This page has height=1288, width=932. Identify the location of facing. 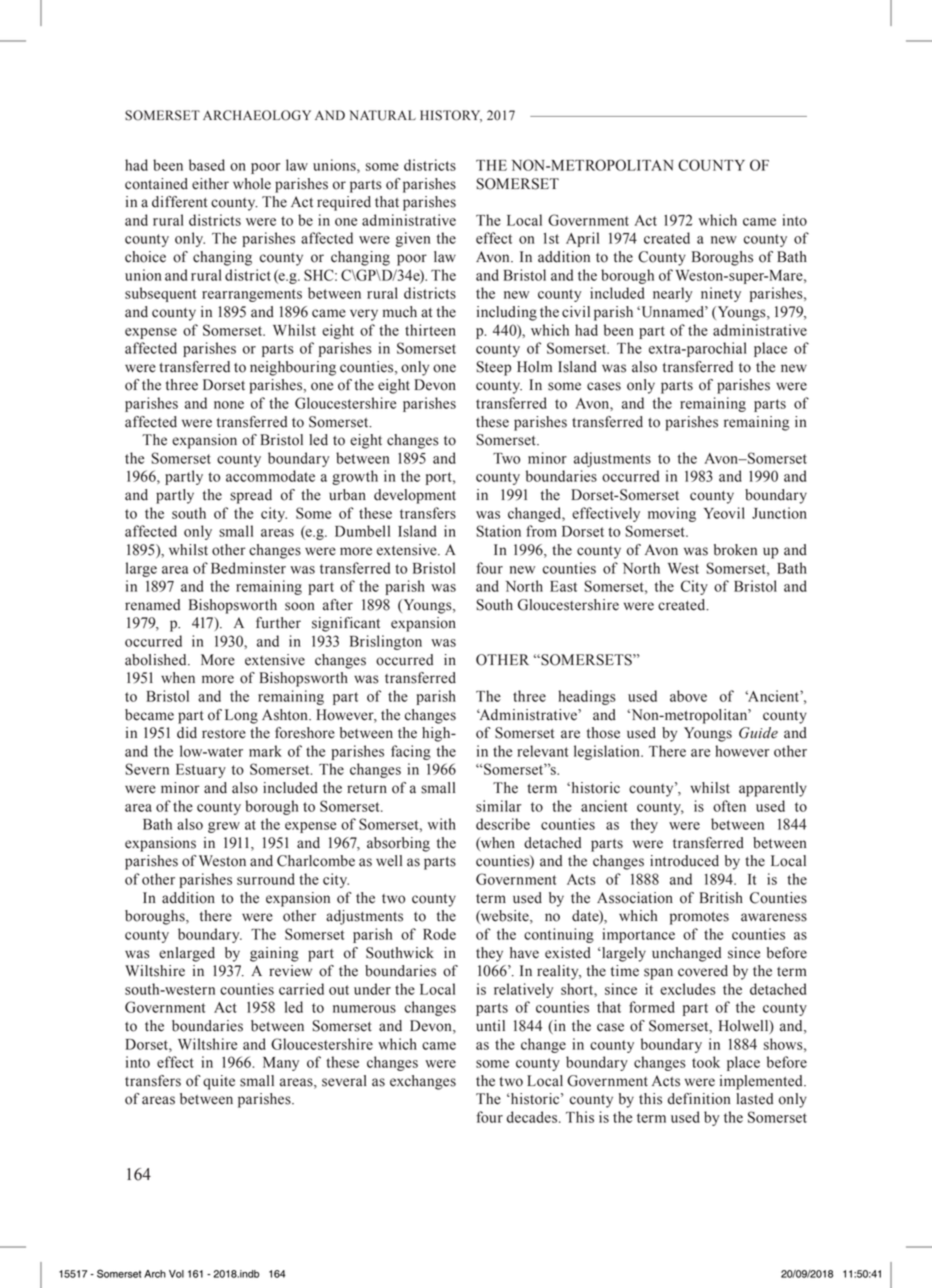
(411, 752).
